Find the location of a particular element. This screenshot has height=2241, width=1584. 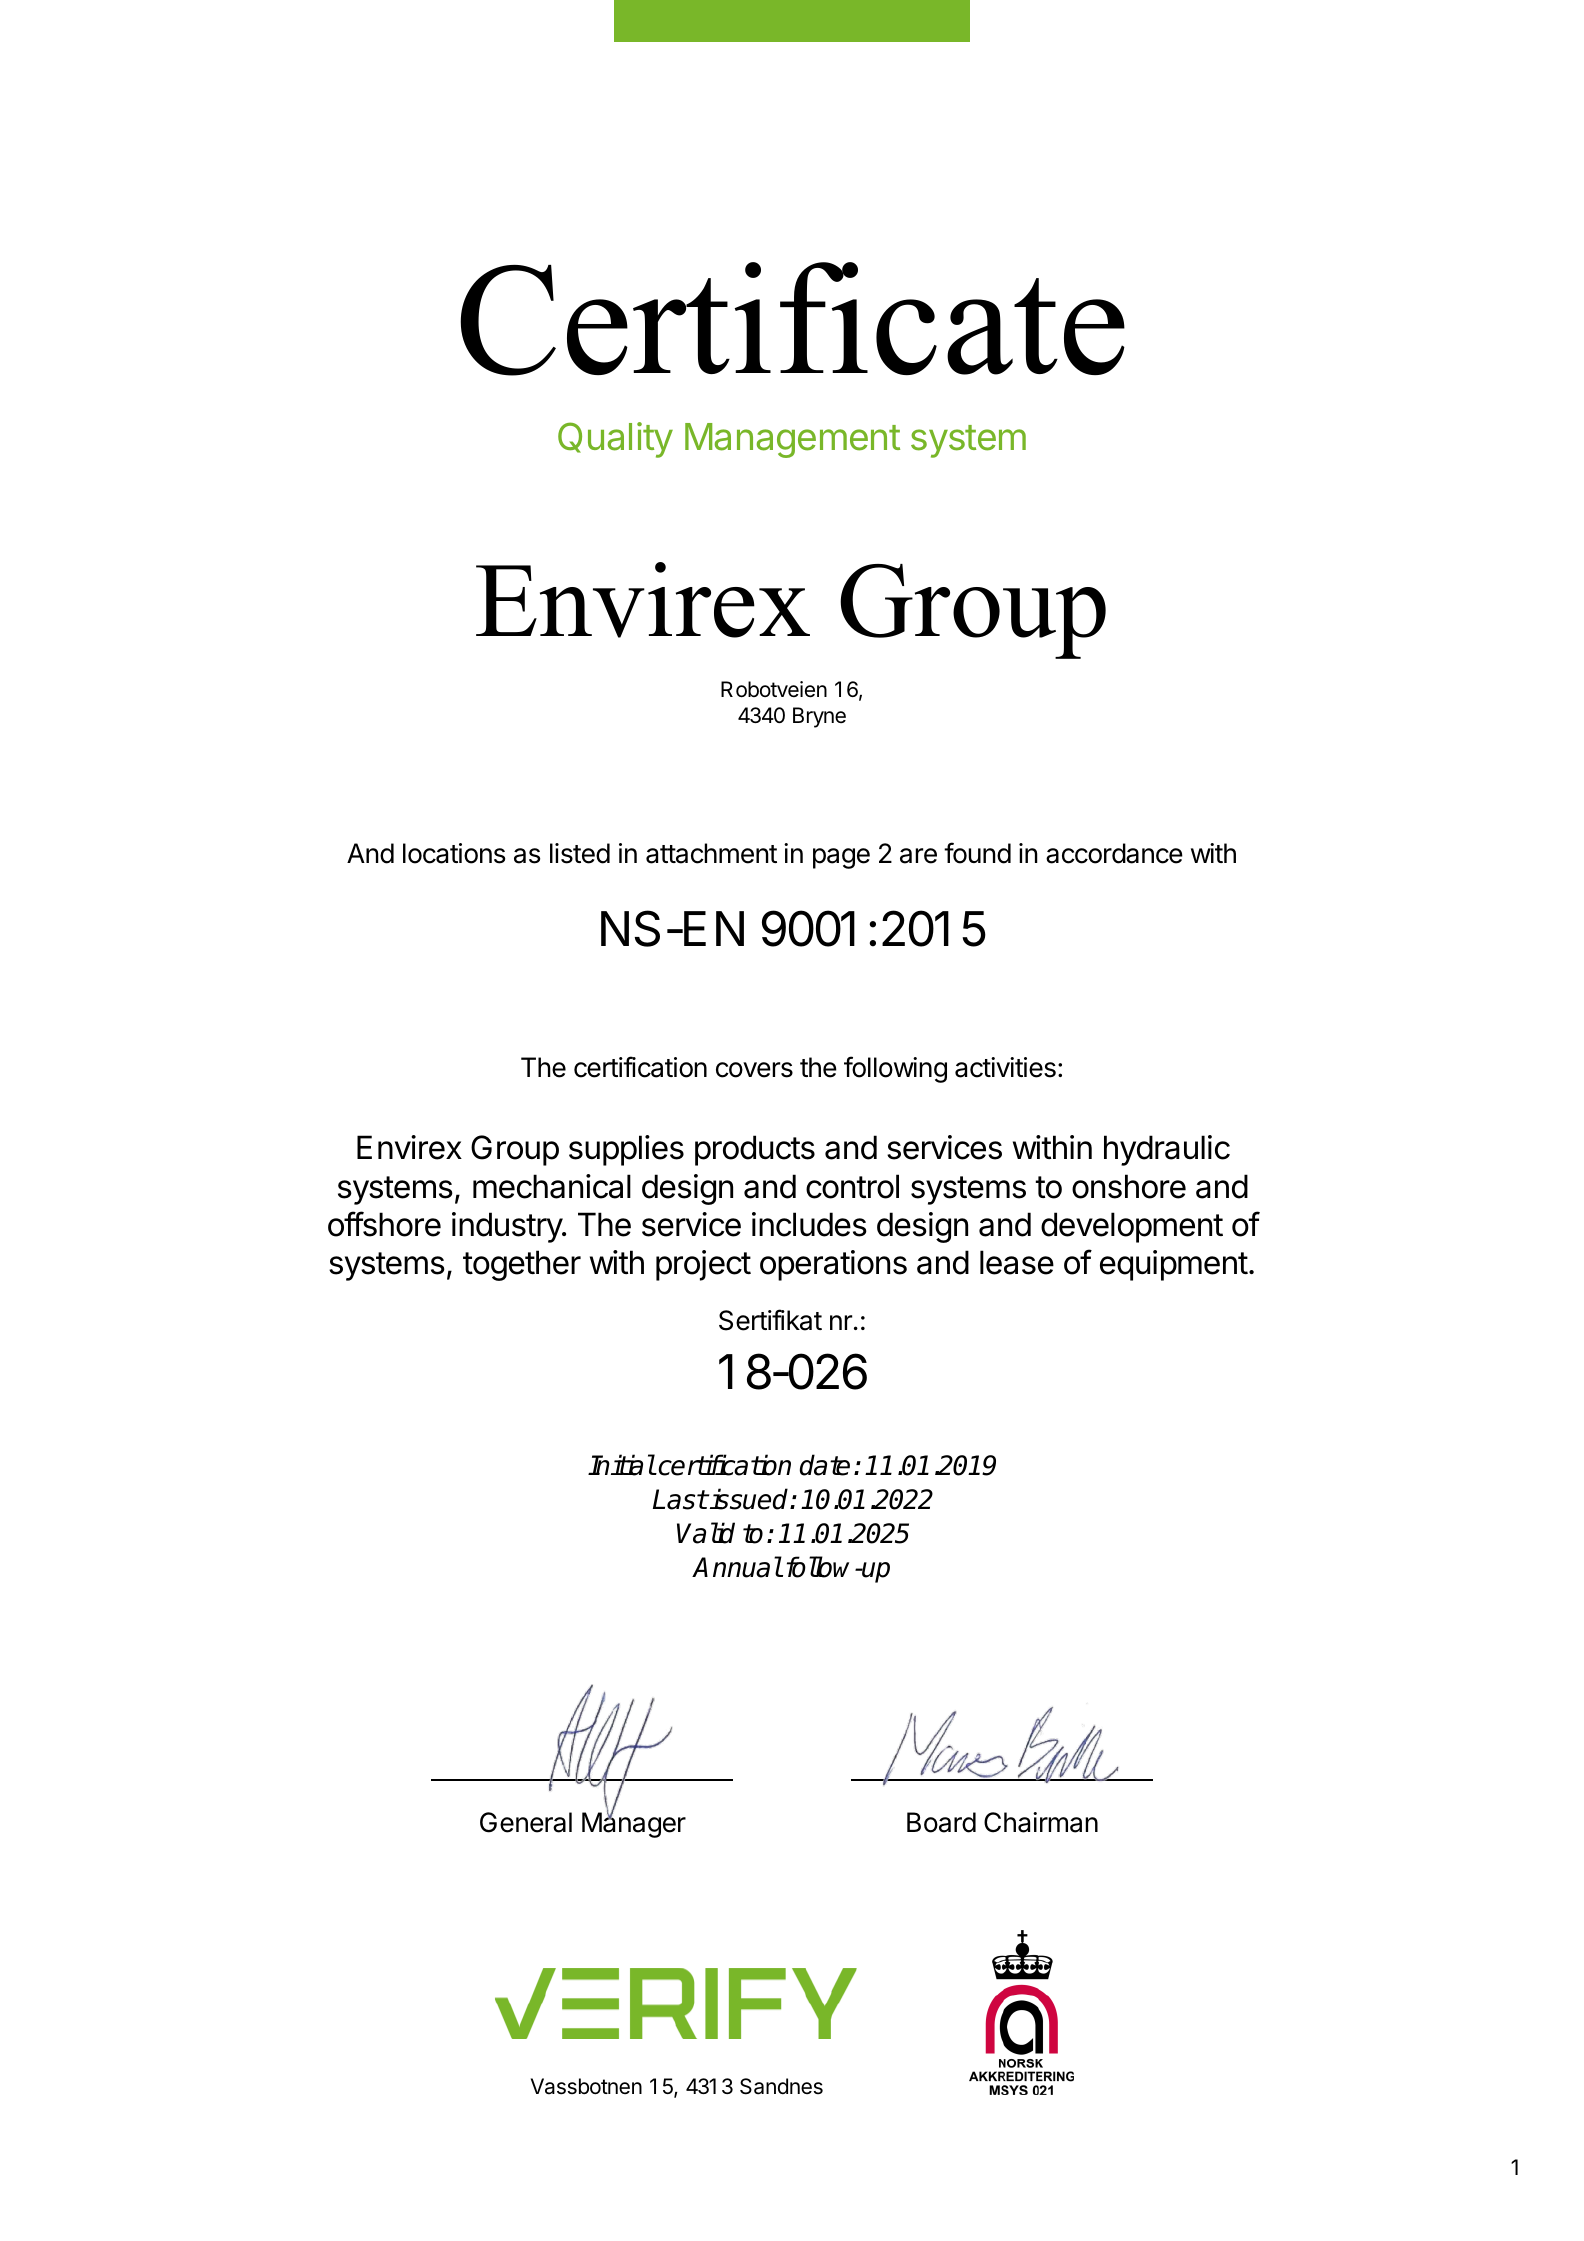

page is located at coordinates (841, 858).
